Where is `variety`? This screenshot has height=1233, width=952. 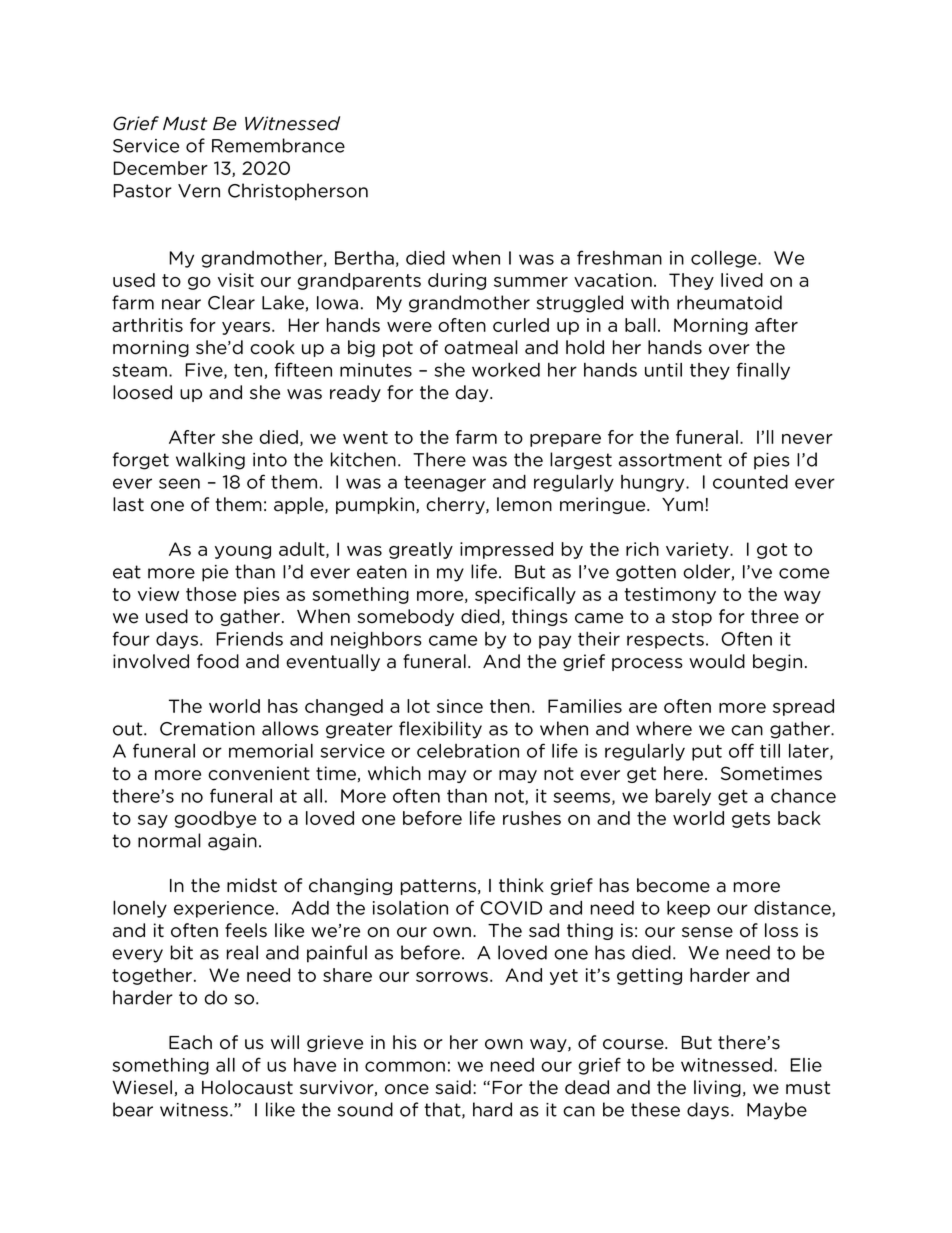
variety is located at coordinates (698, 550).
